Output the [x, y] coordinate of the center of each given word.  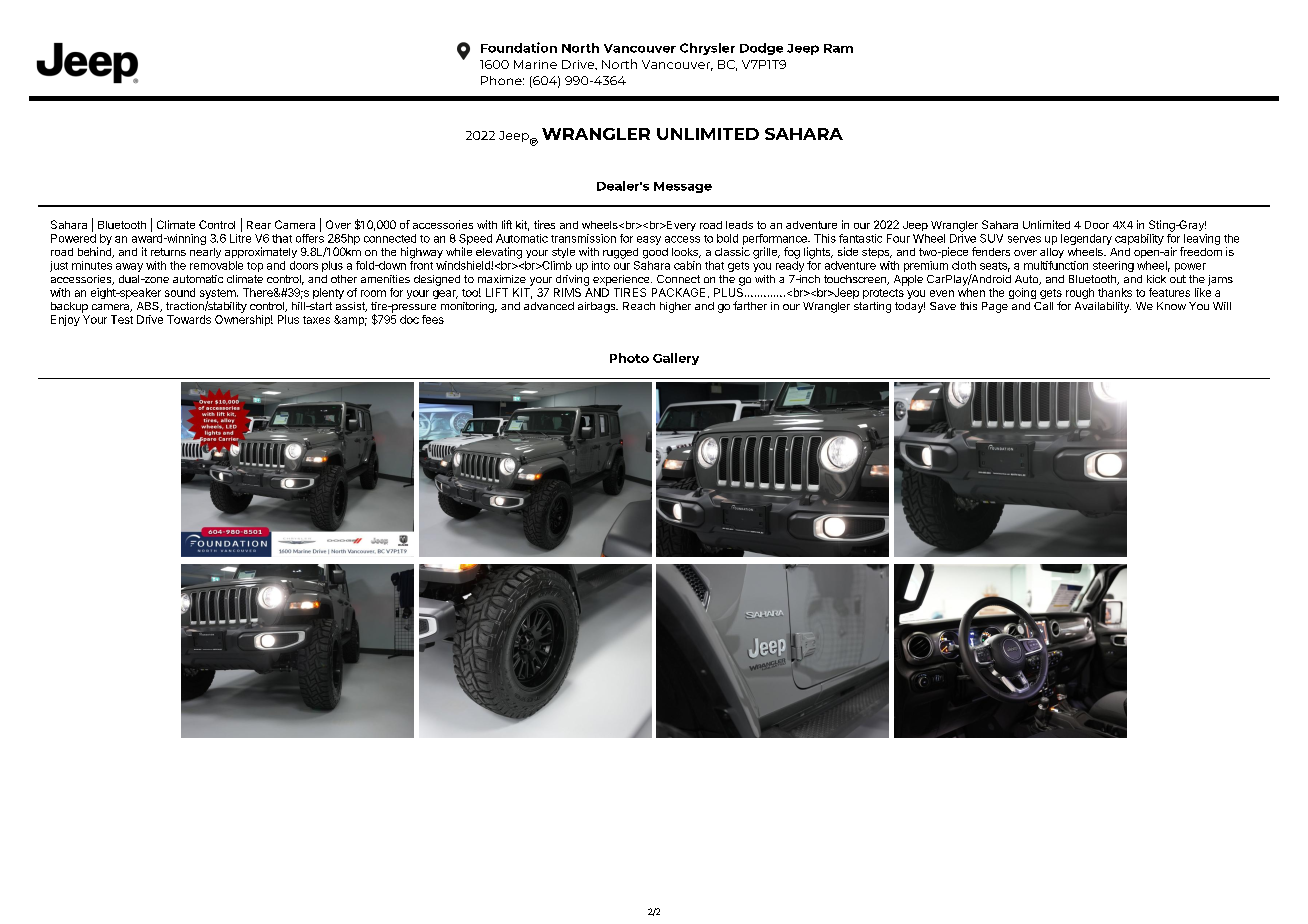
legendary [1086, 239]
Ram [838, 48]
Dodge [761, 49]
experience [622, 280]
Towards [189, 319]
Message [683, 187]
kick [1156, 279]
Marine [535, 64]
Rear [259, 225]
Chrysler [707, 49]
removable [216, 265]
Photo [629, 358]
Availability [1103, 307]
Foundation [519, 47]
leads [739, 225]
